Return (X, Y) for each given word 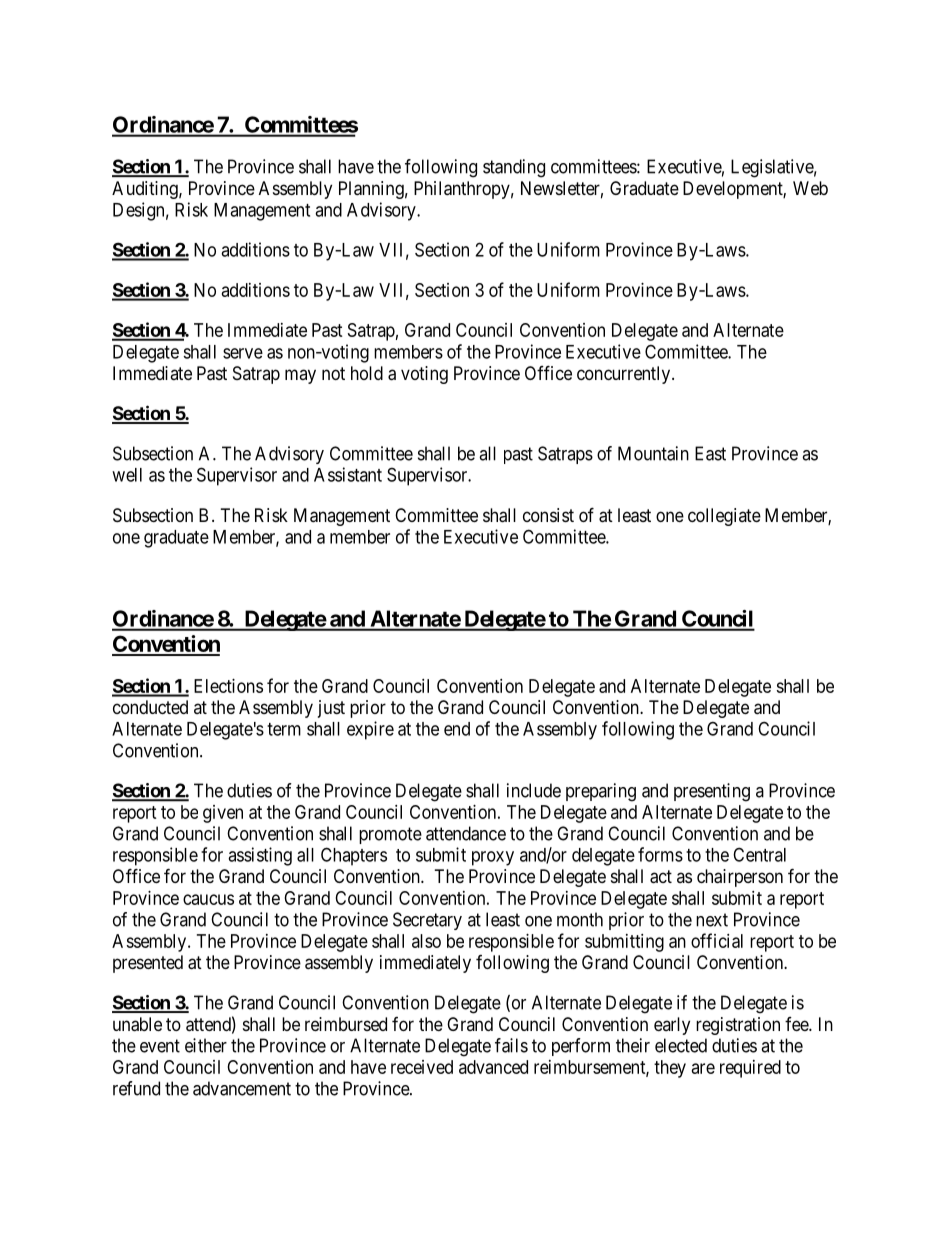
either (206, 1045)
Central (759, 854)
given (223, 814)
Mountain (653, 453)
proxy (493, 858)
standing (514, 168)
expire (370, 730)
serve (243, 353)
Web (810, 188)
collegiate (724, 517)
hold (367, 373)
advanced (493, 1067)
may (300, 376)
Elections (228, 686)
